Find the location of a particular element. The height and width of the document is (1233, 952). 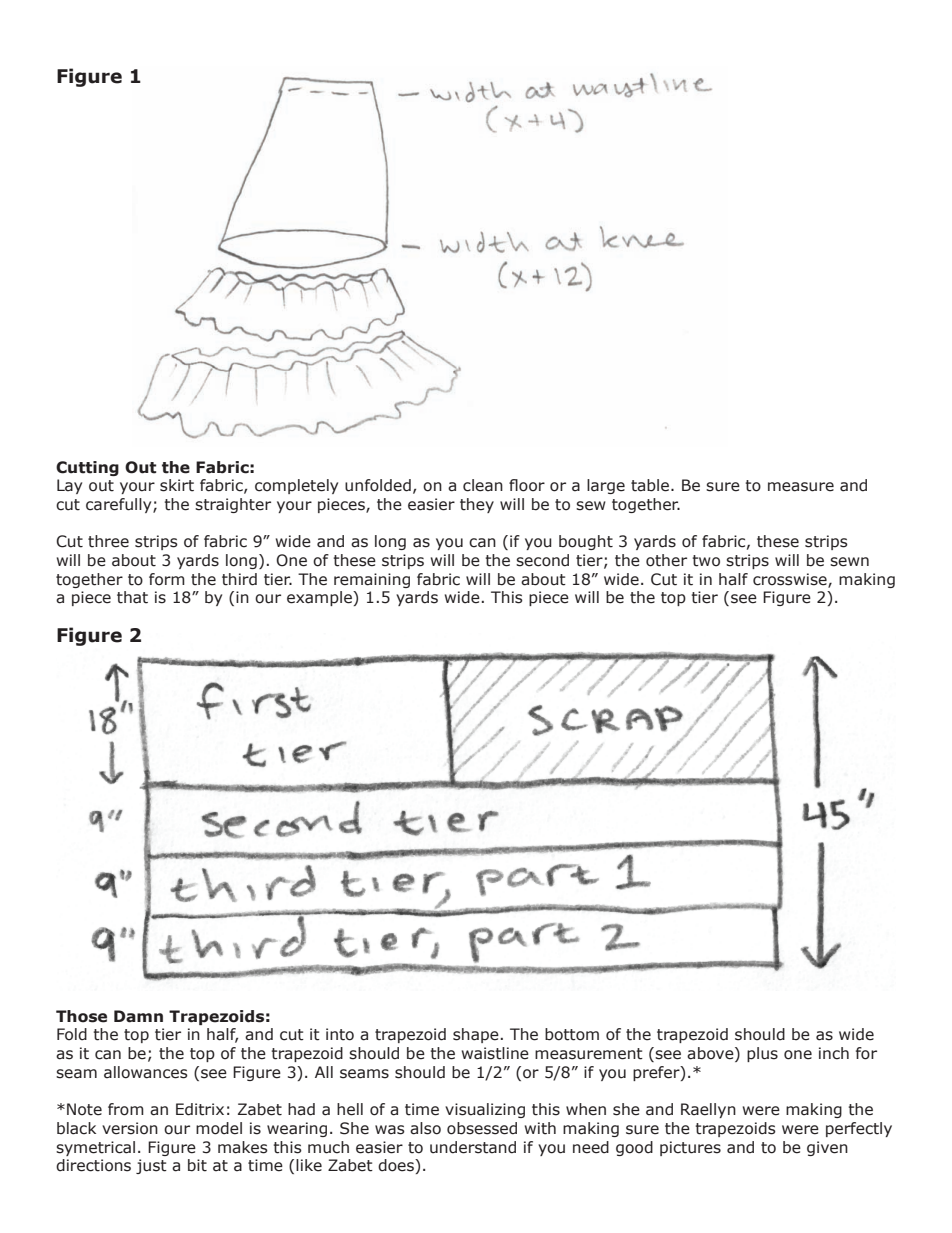

shape is located at coordinates (476, 1035).
